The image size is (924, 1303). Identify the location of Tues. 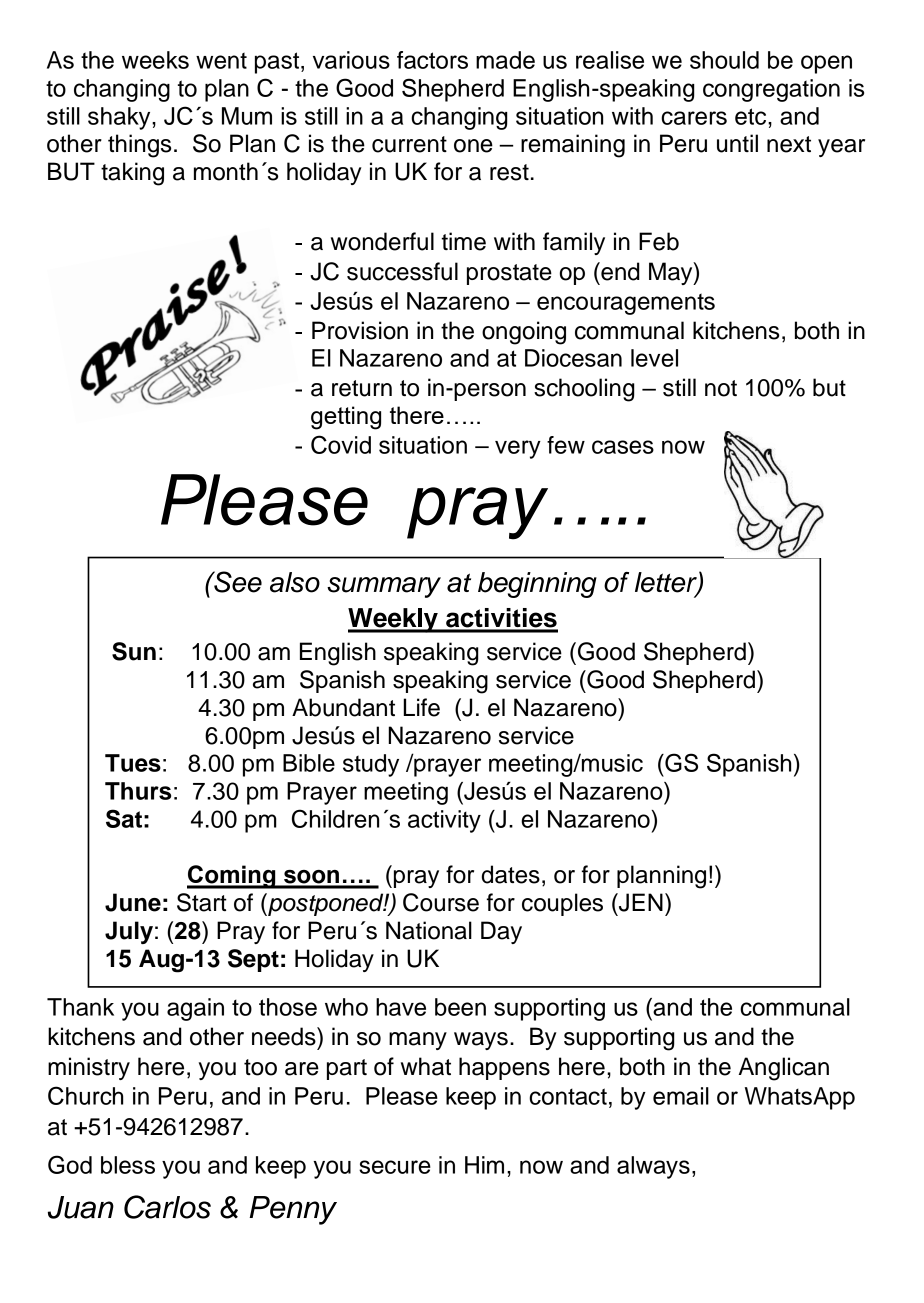
(133, 763).
